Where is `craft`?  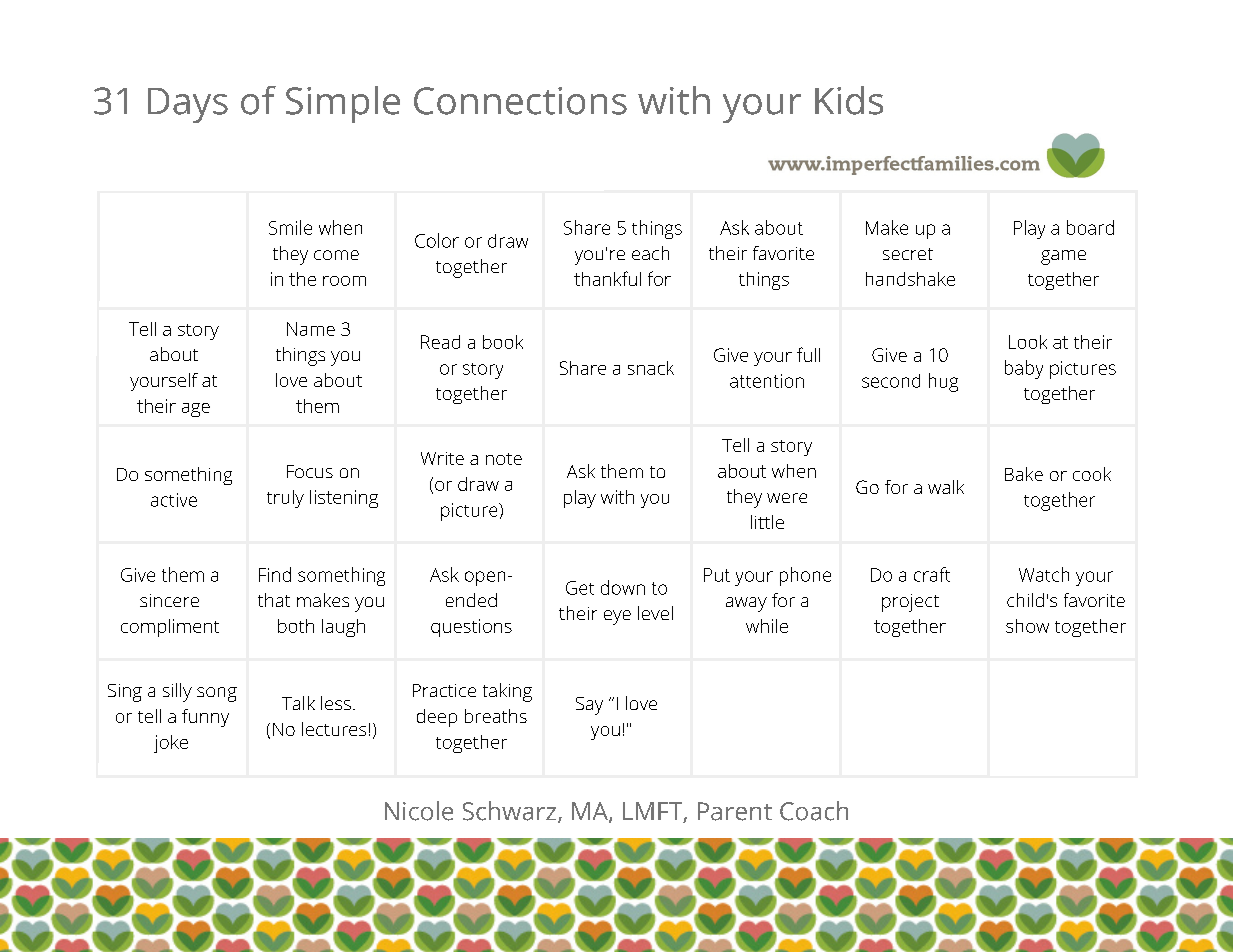 craft is located at coordinates (932, 574).
